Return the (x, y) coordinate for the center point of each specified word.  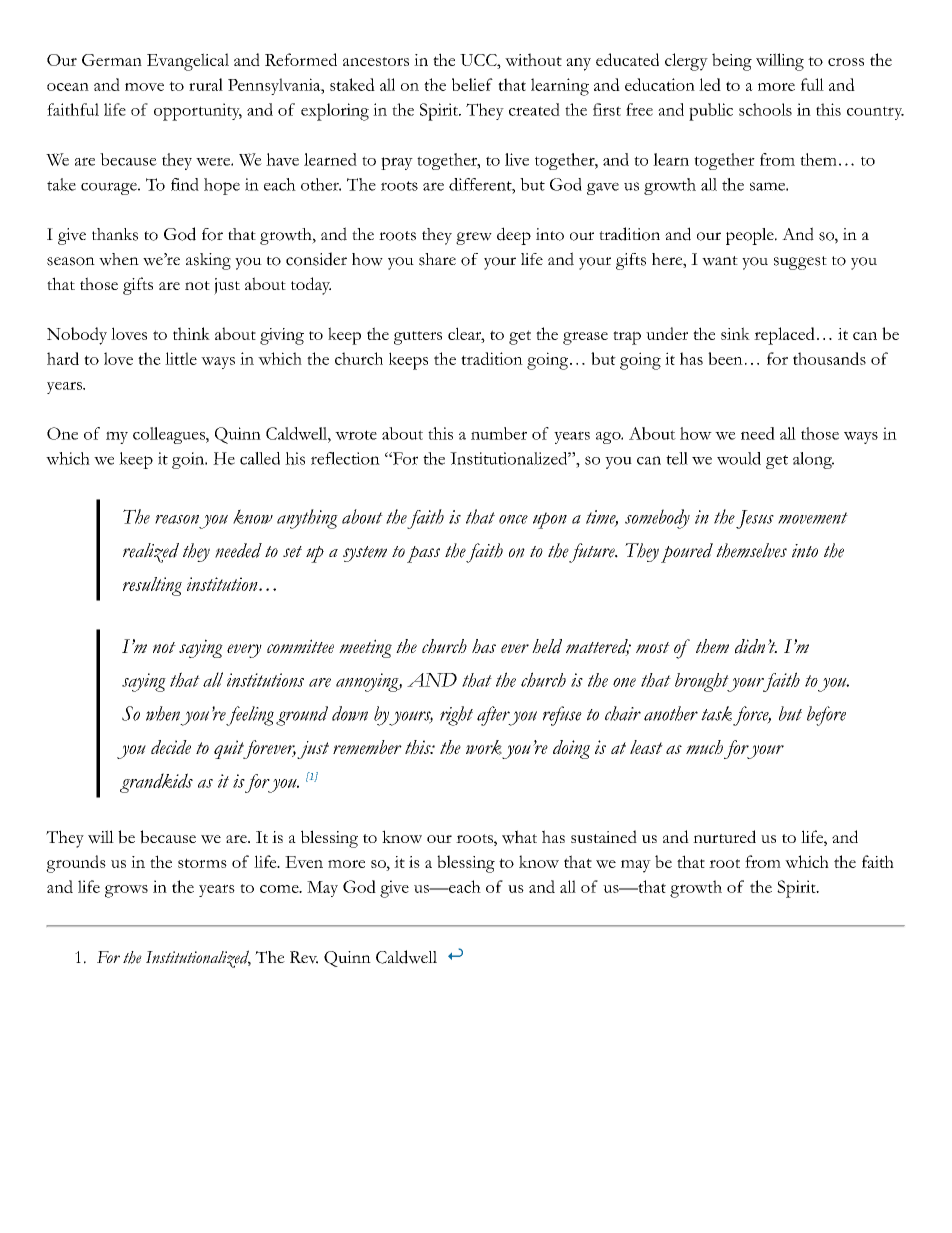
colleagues (170, 435)
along (813, 460)
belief (472, 84)
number (499, 433)
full (812, 84)
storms (202, 863)
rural (206, 84)
